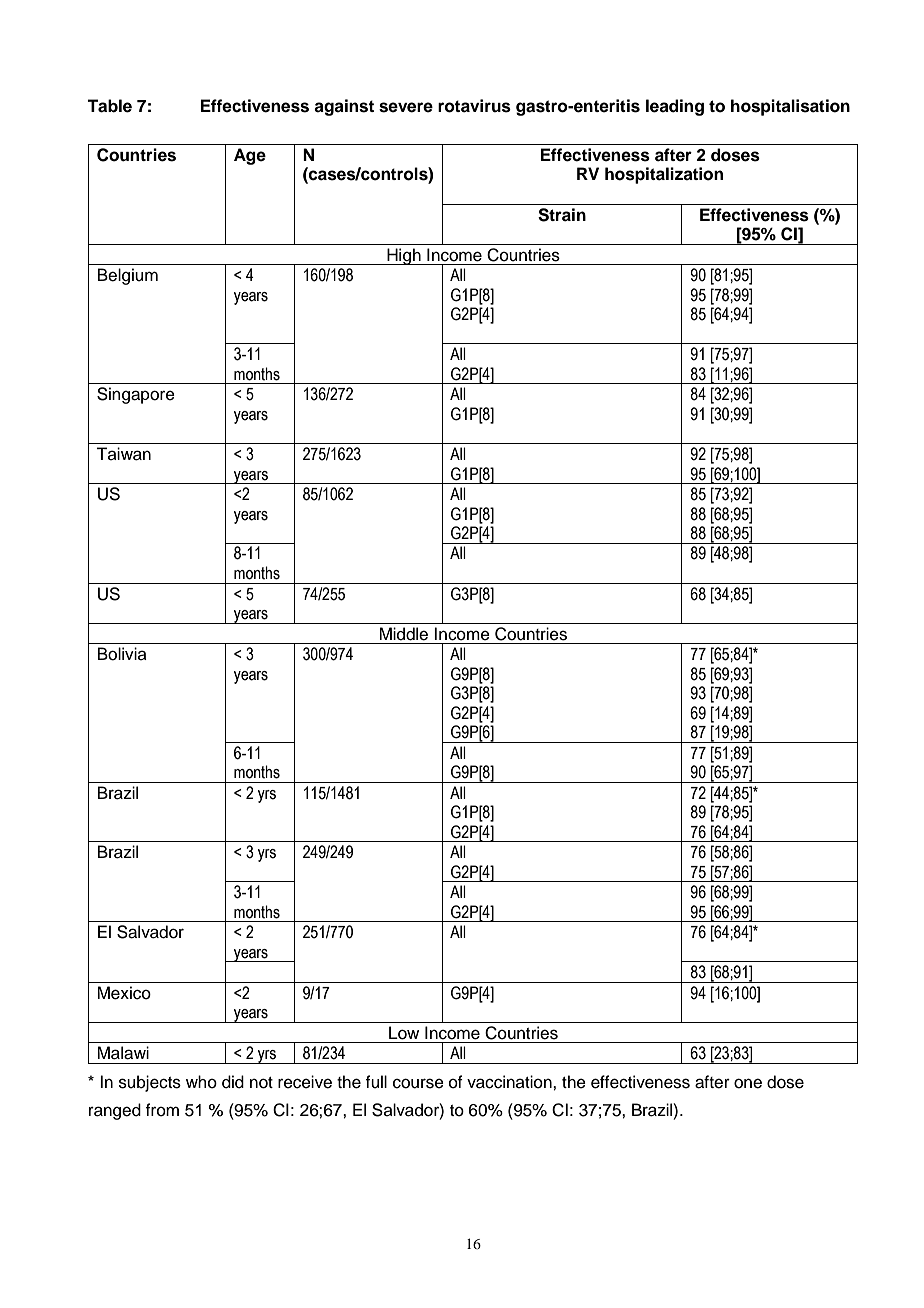  I want to click on vaccination, so click(510, 1082).
